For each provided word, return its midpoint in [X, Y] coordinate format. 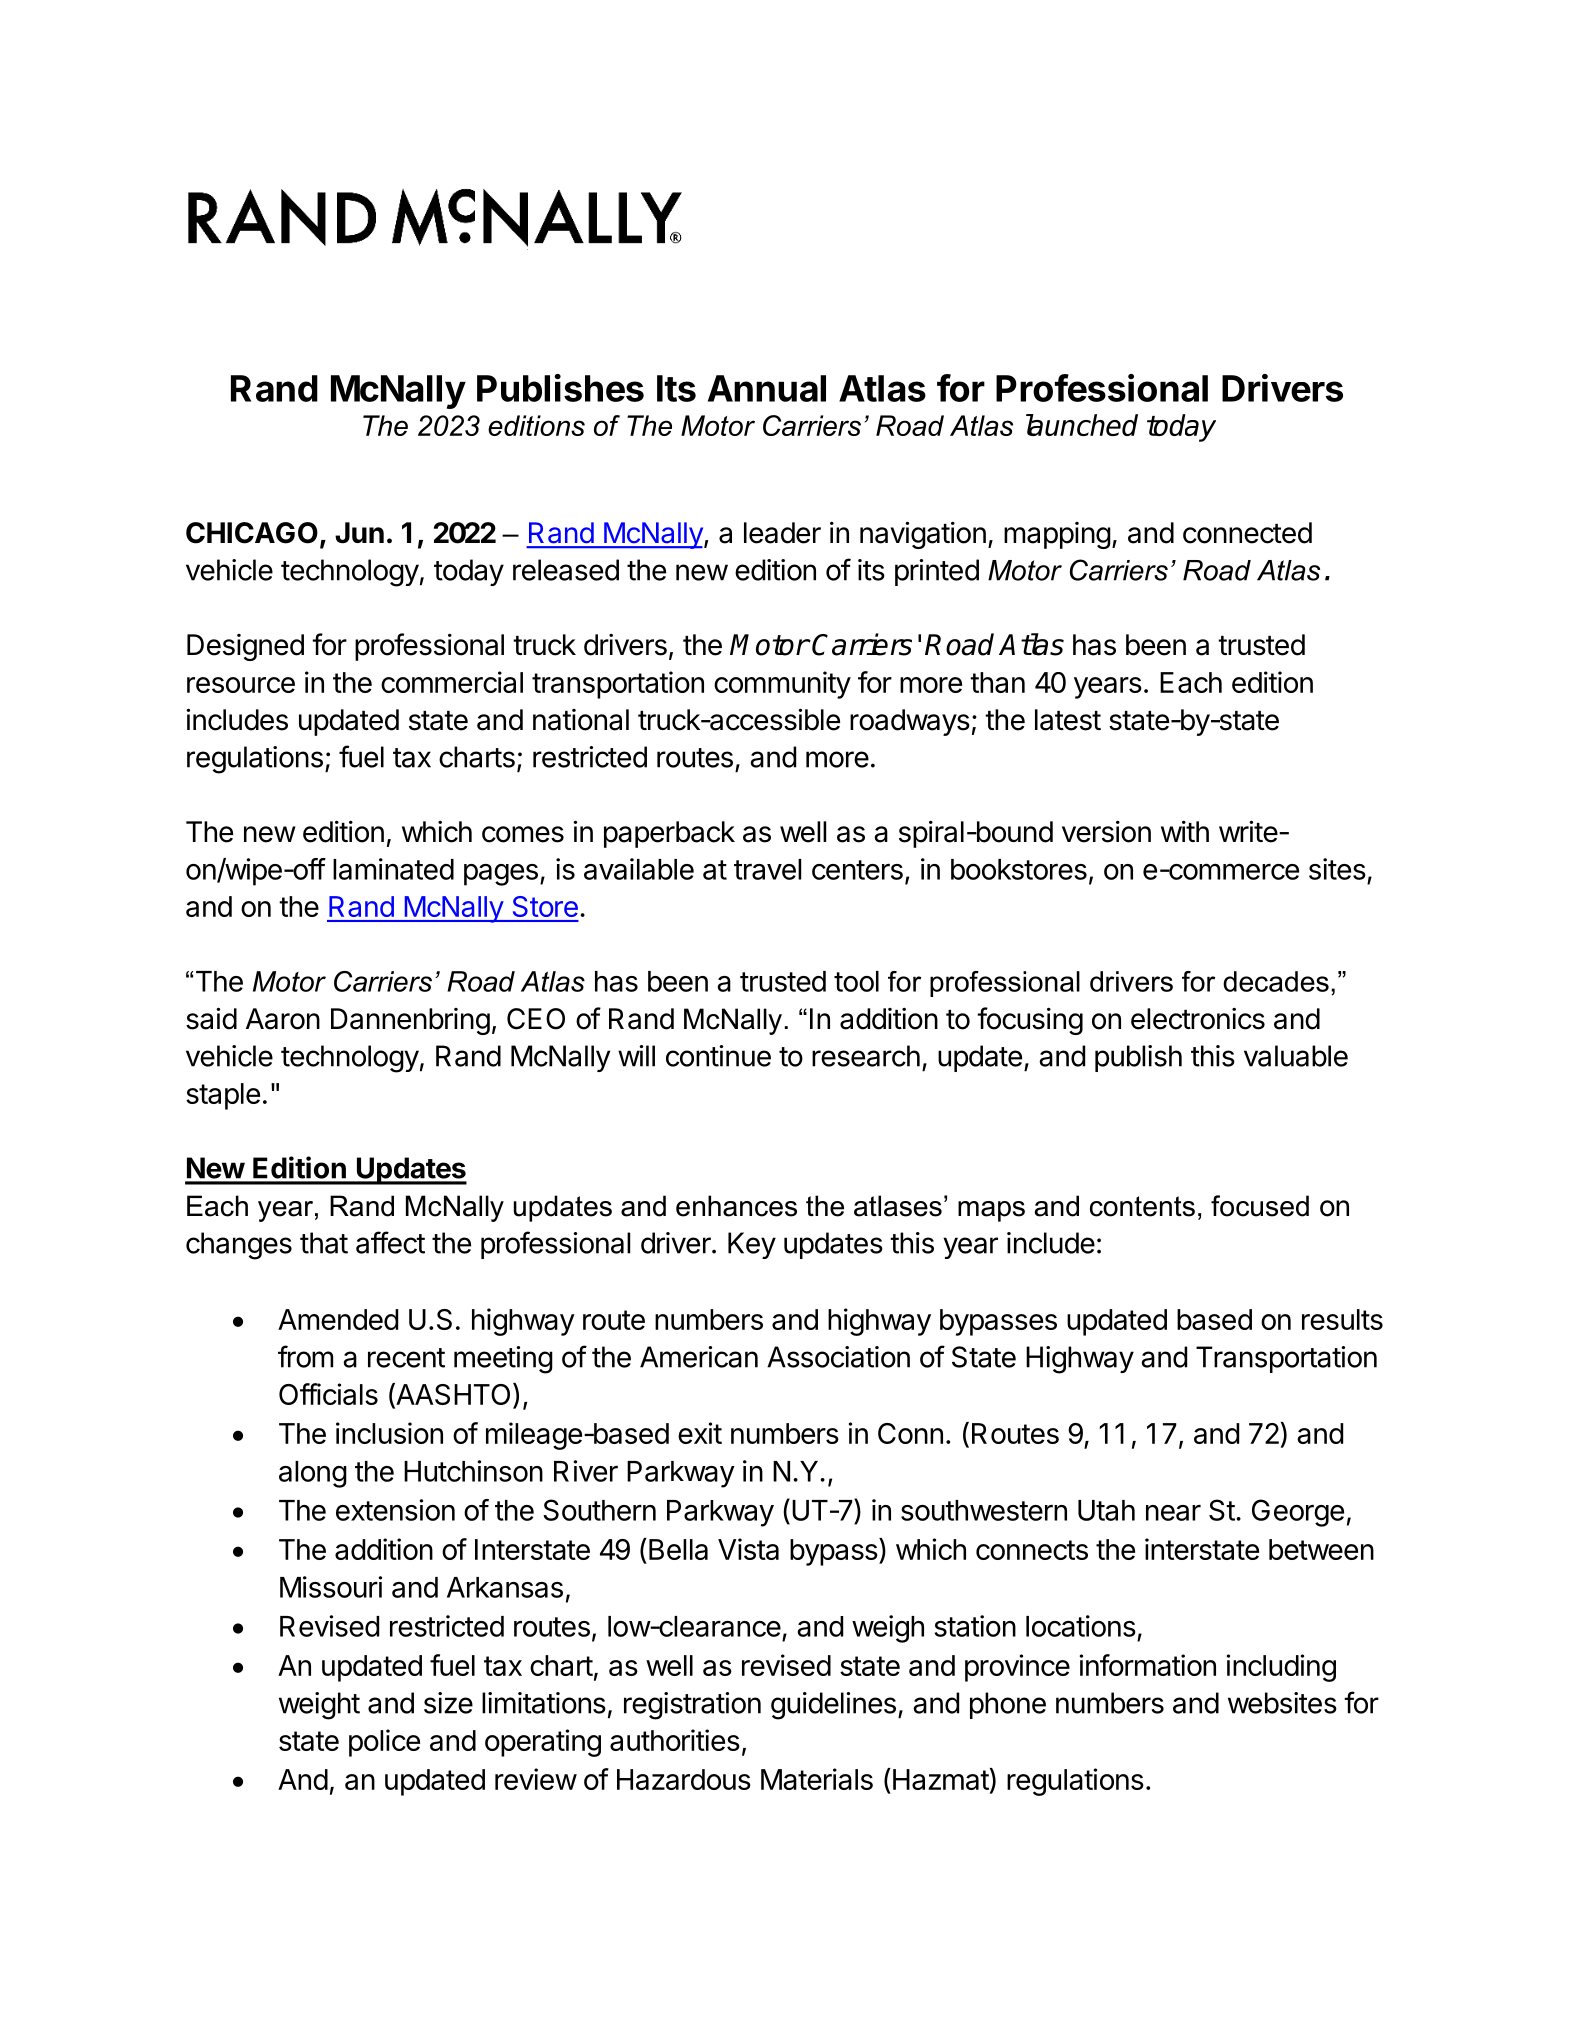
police [384, 1743]
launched [1082, 425]
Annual [767, 388]
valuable [1296, 1056]
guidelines [833, 1706]
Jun [359, 533]
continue [718, 1056]
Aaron [283, 1019]
